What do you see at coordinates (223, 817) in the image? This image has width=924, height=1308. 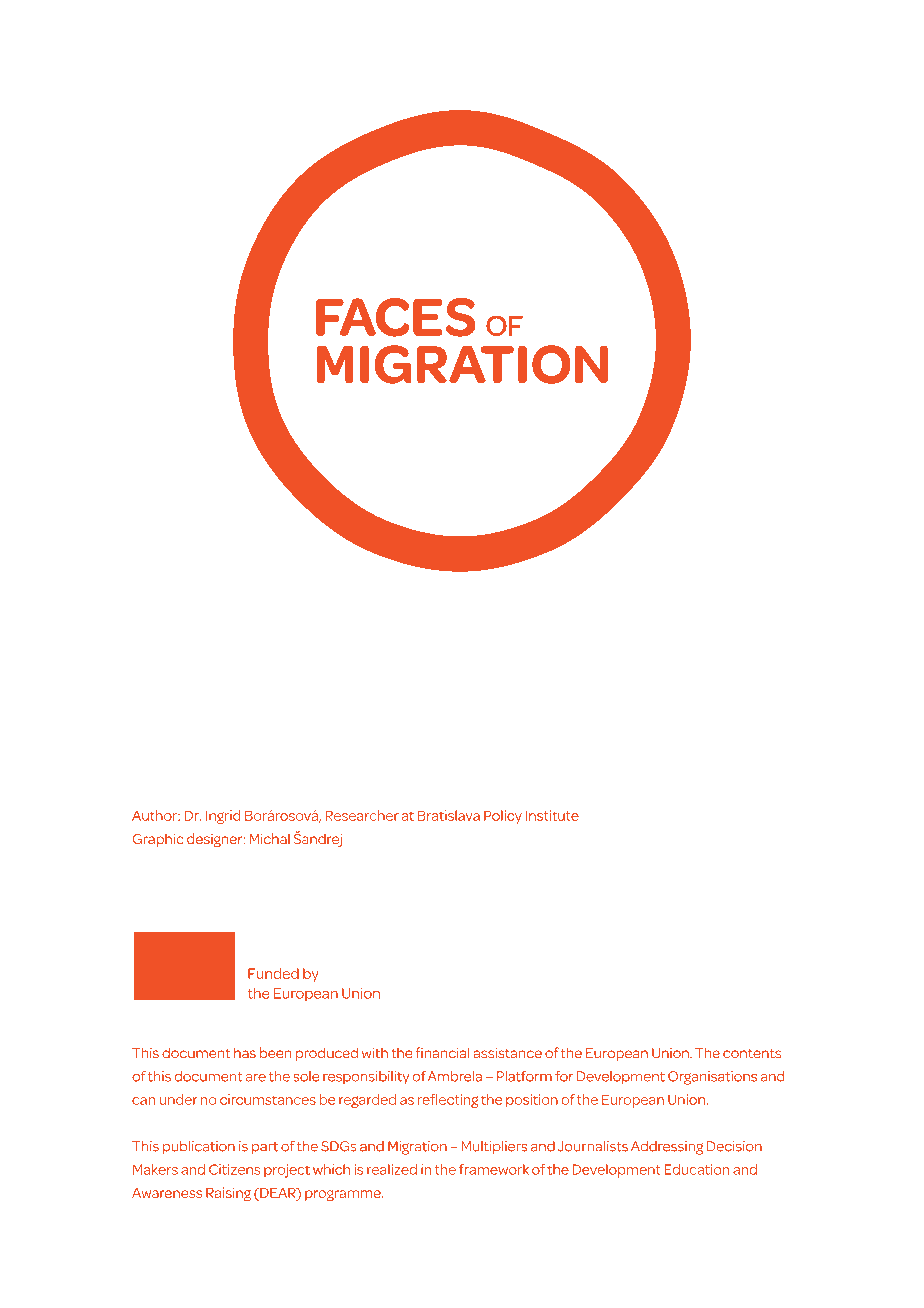 I see `Ingrid` at bounding box center [223, 817].
